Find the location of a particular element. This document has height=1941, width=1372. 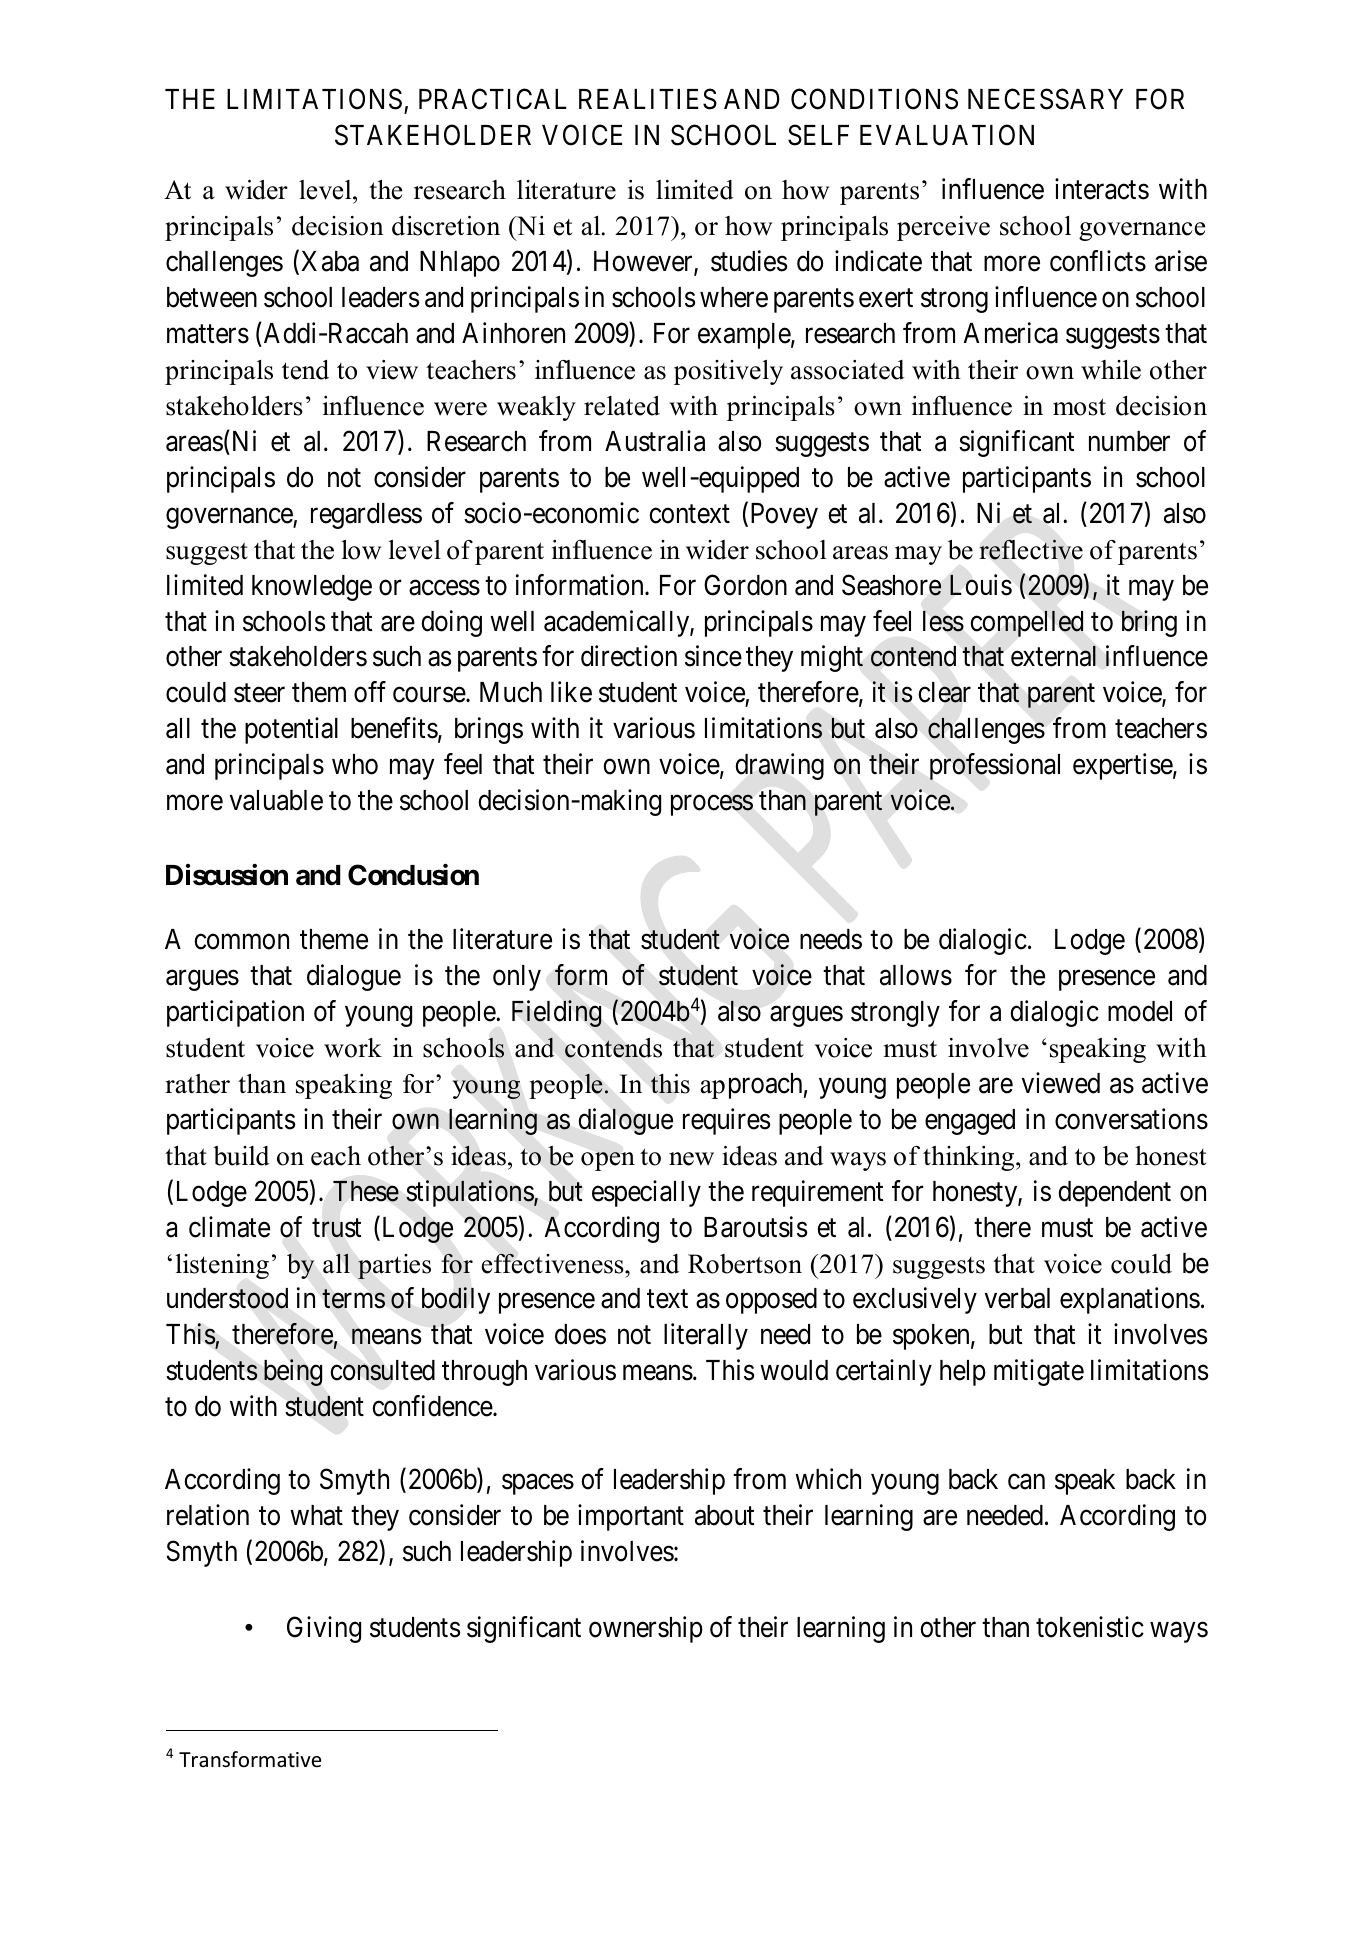

work is located at coordinates (353, 1048).
